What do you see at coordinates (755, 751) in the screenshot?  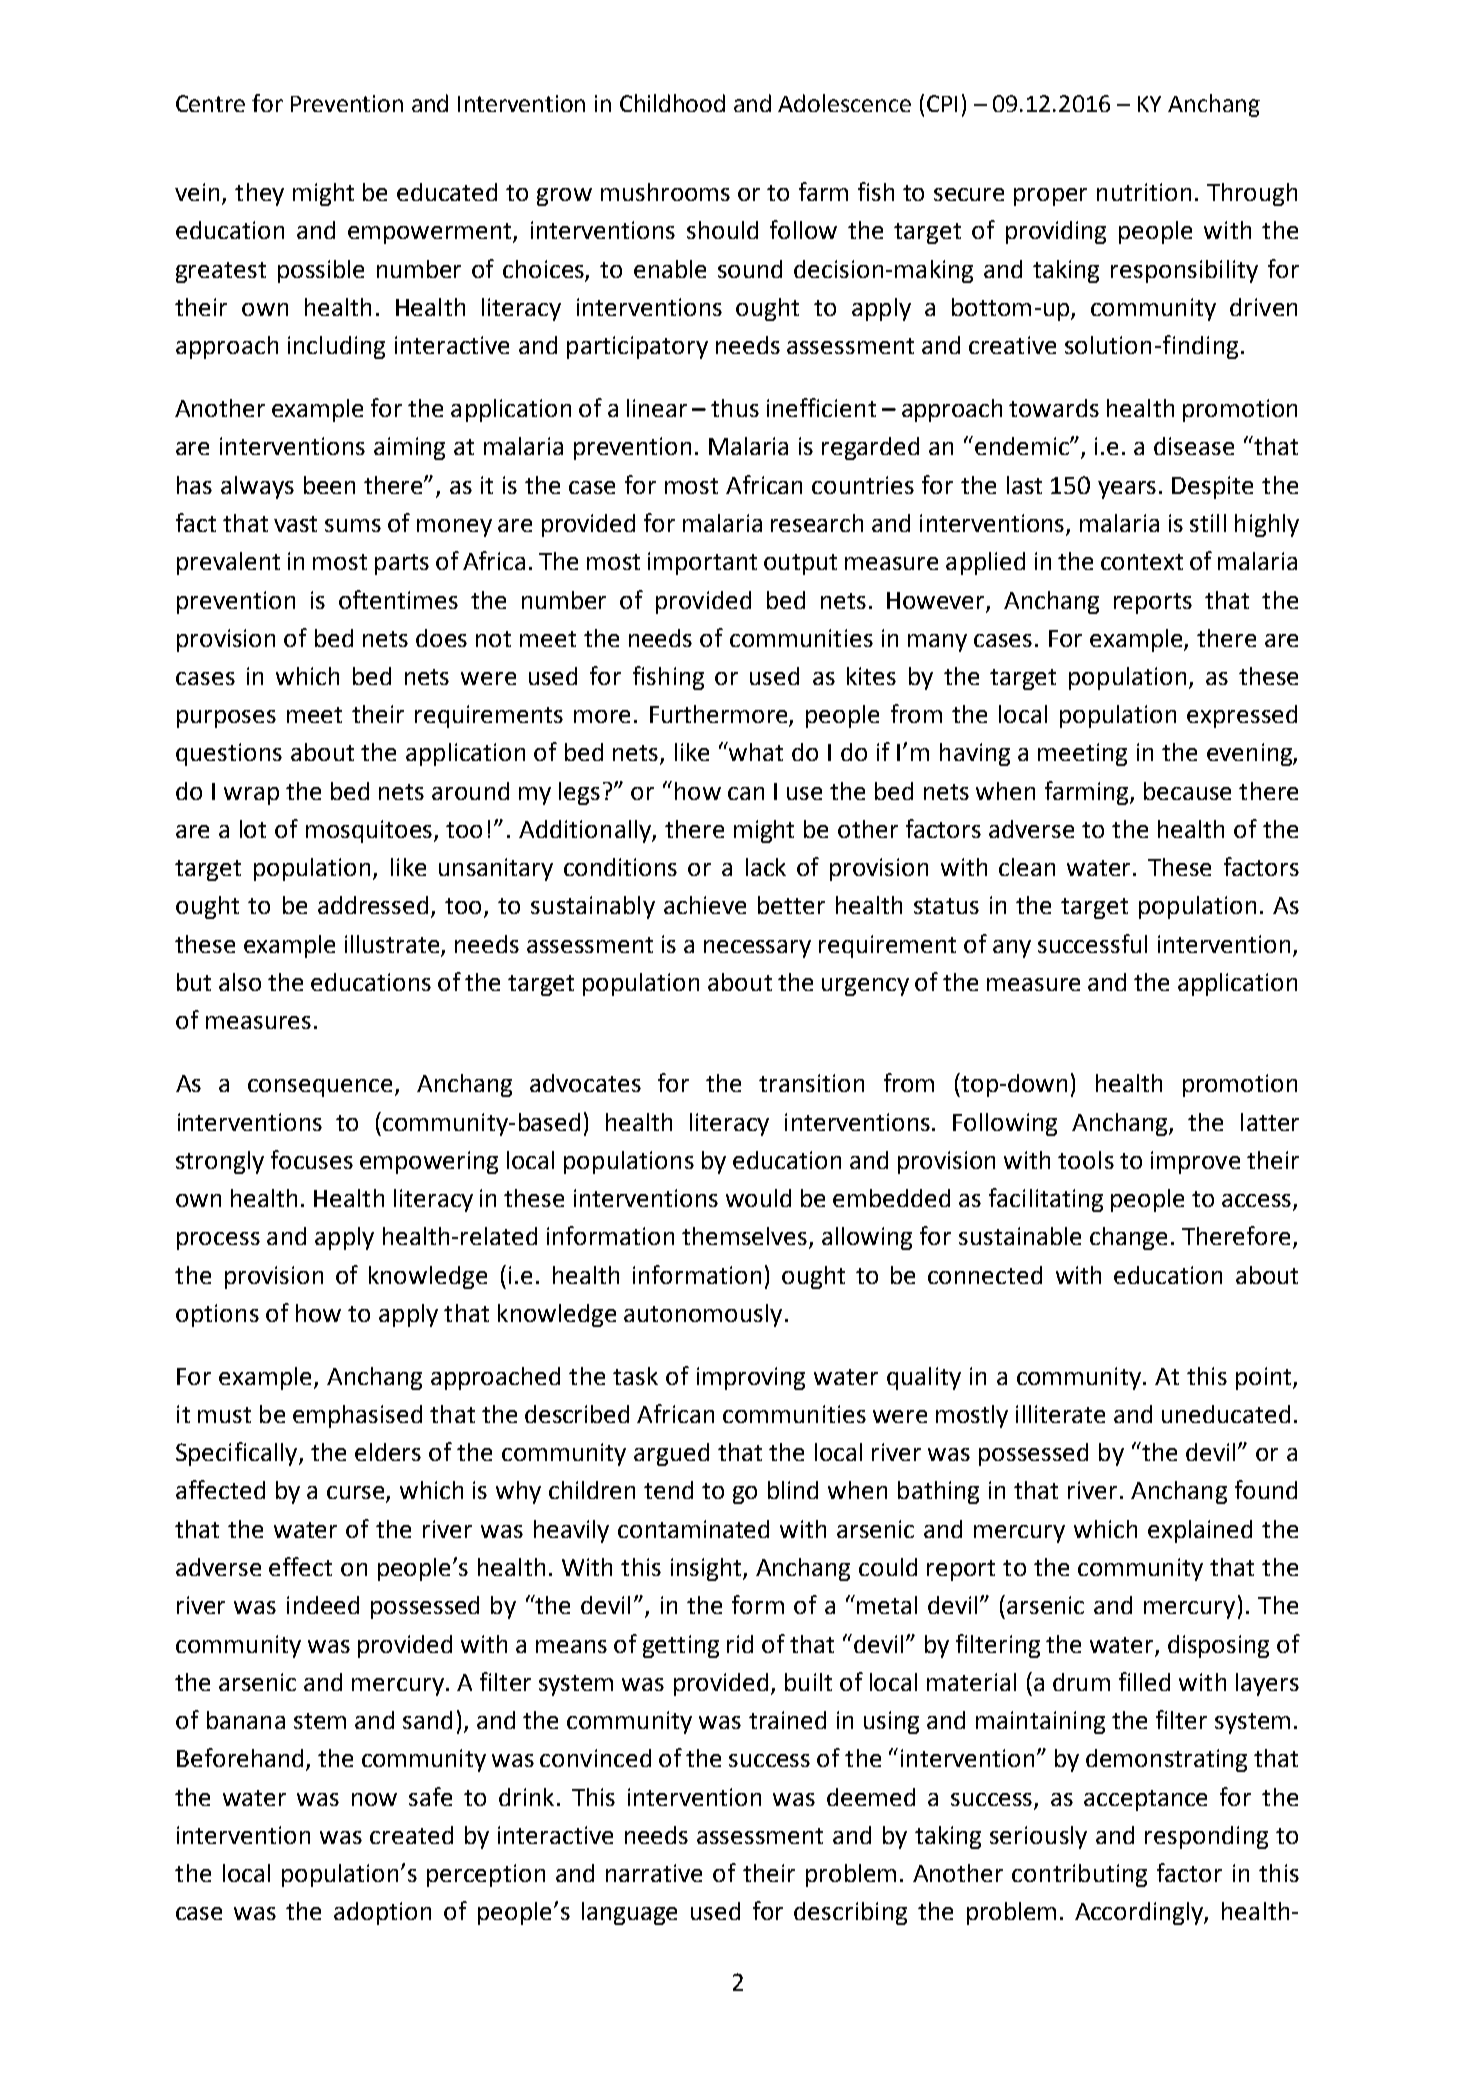 I see `what` at bounding box center [755, 751].
